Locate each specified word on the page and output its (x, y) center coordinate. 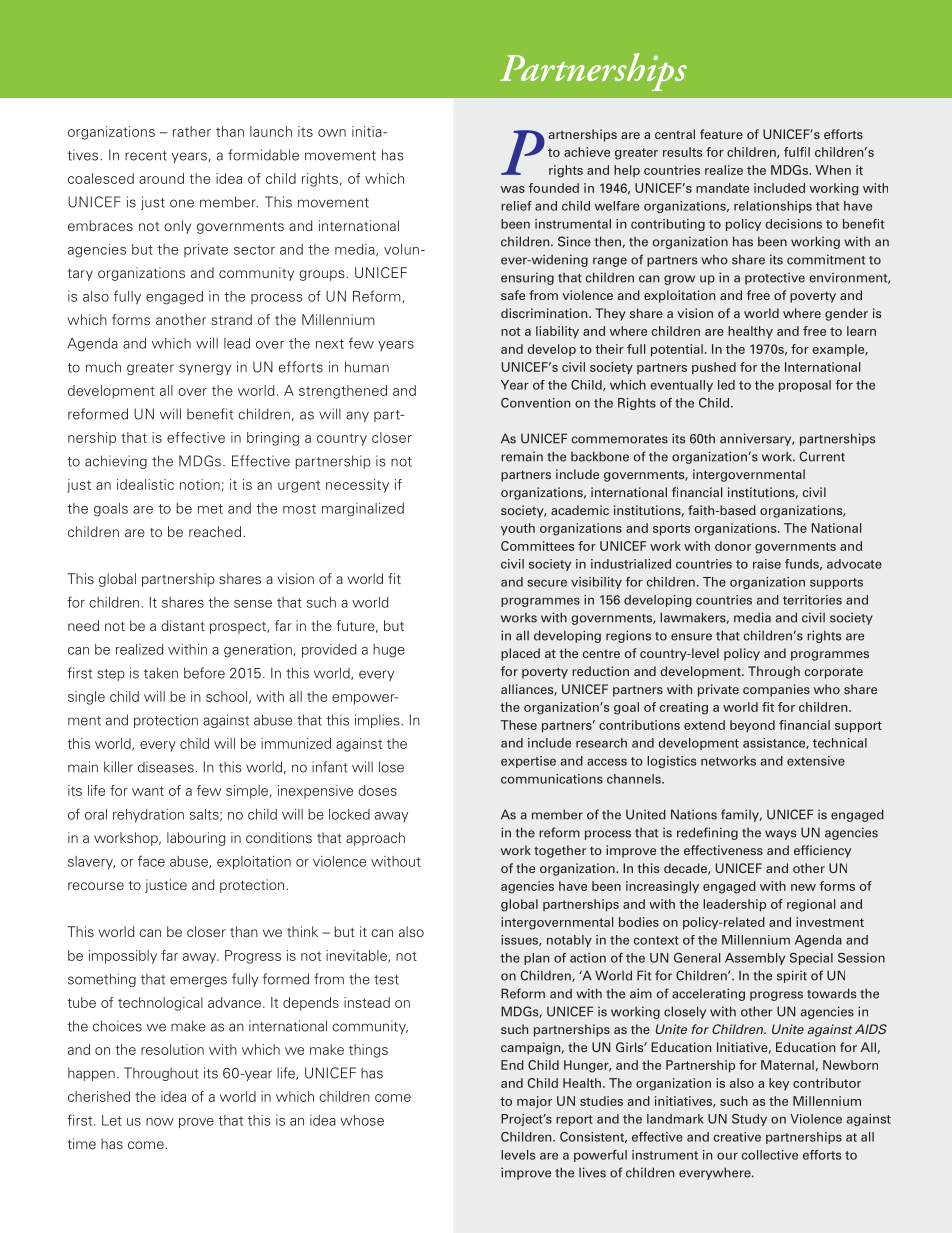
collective (770, 1155)
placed (520, 654)
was (513, 189)
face (151, 861)
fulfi (795, 152)
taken (161, 673)
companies (776, 690)
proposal (805, 386)
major (534, 1102)
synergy (205, 369)
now (160, 1122)
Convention (535, 403)
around (161, 178)
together (560, 851)
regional (811, 905)
